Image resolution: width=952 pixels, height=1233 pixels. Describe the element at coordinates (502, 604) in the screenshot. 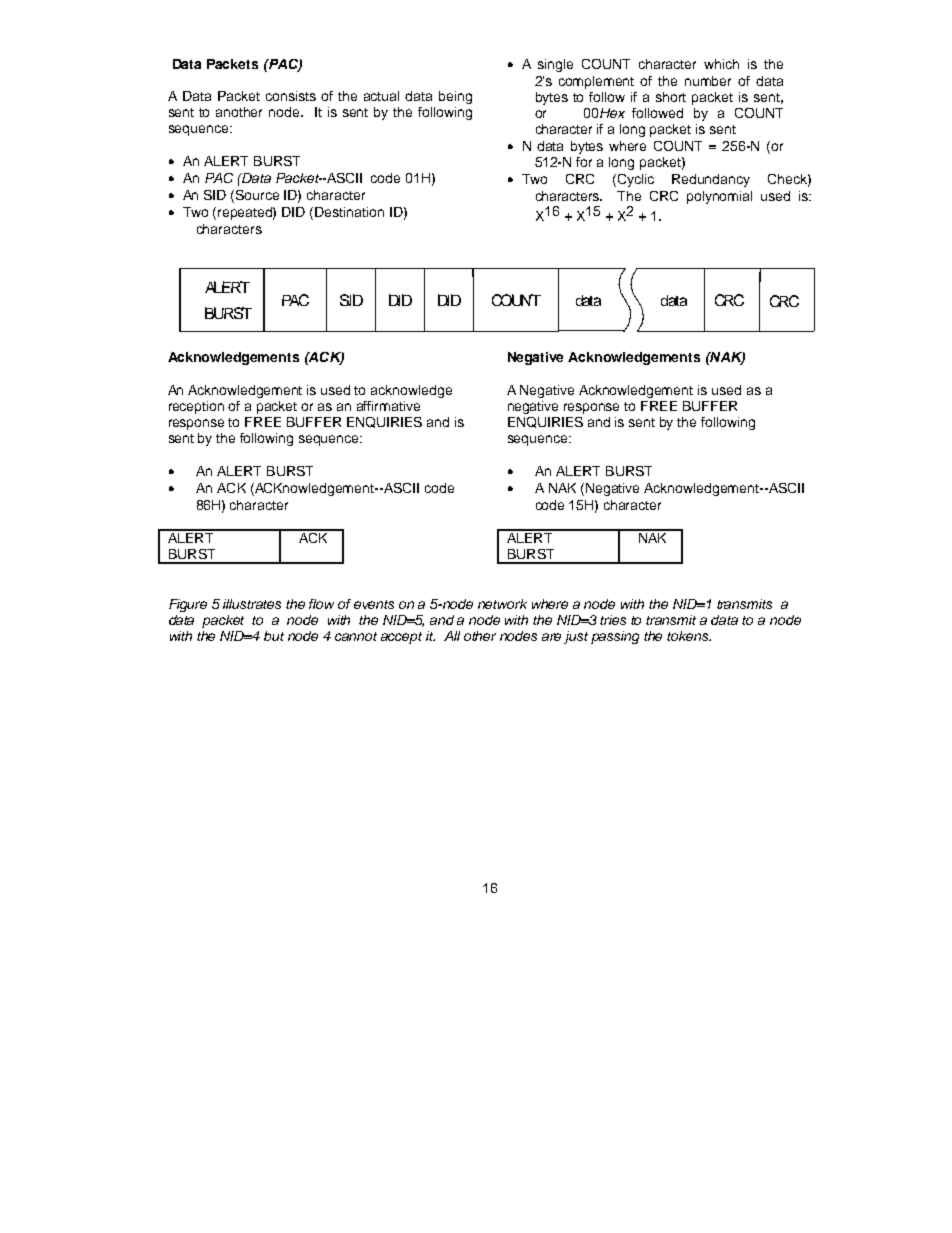

I see `network` at that location.
